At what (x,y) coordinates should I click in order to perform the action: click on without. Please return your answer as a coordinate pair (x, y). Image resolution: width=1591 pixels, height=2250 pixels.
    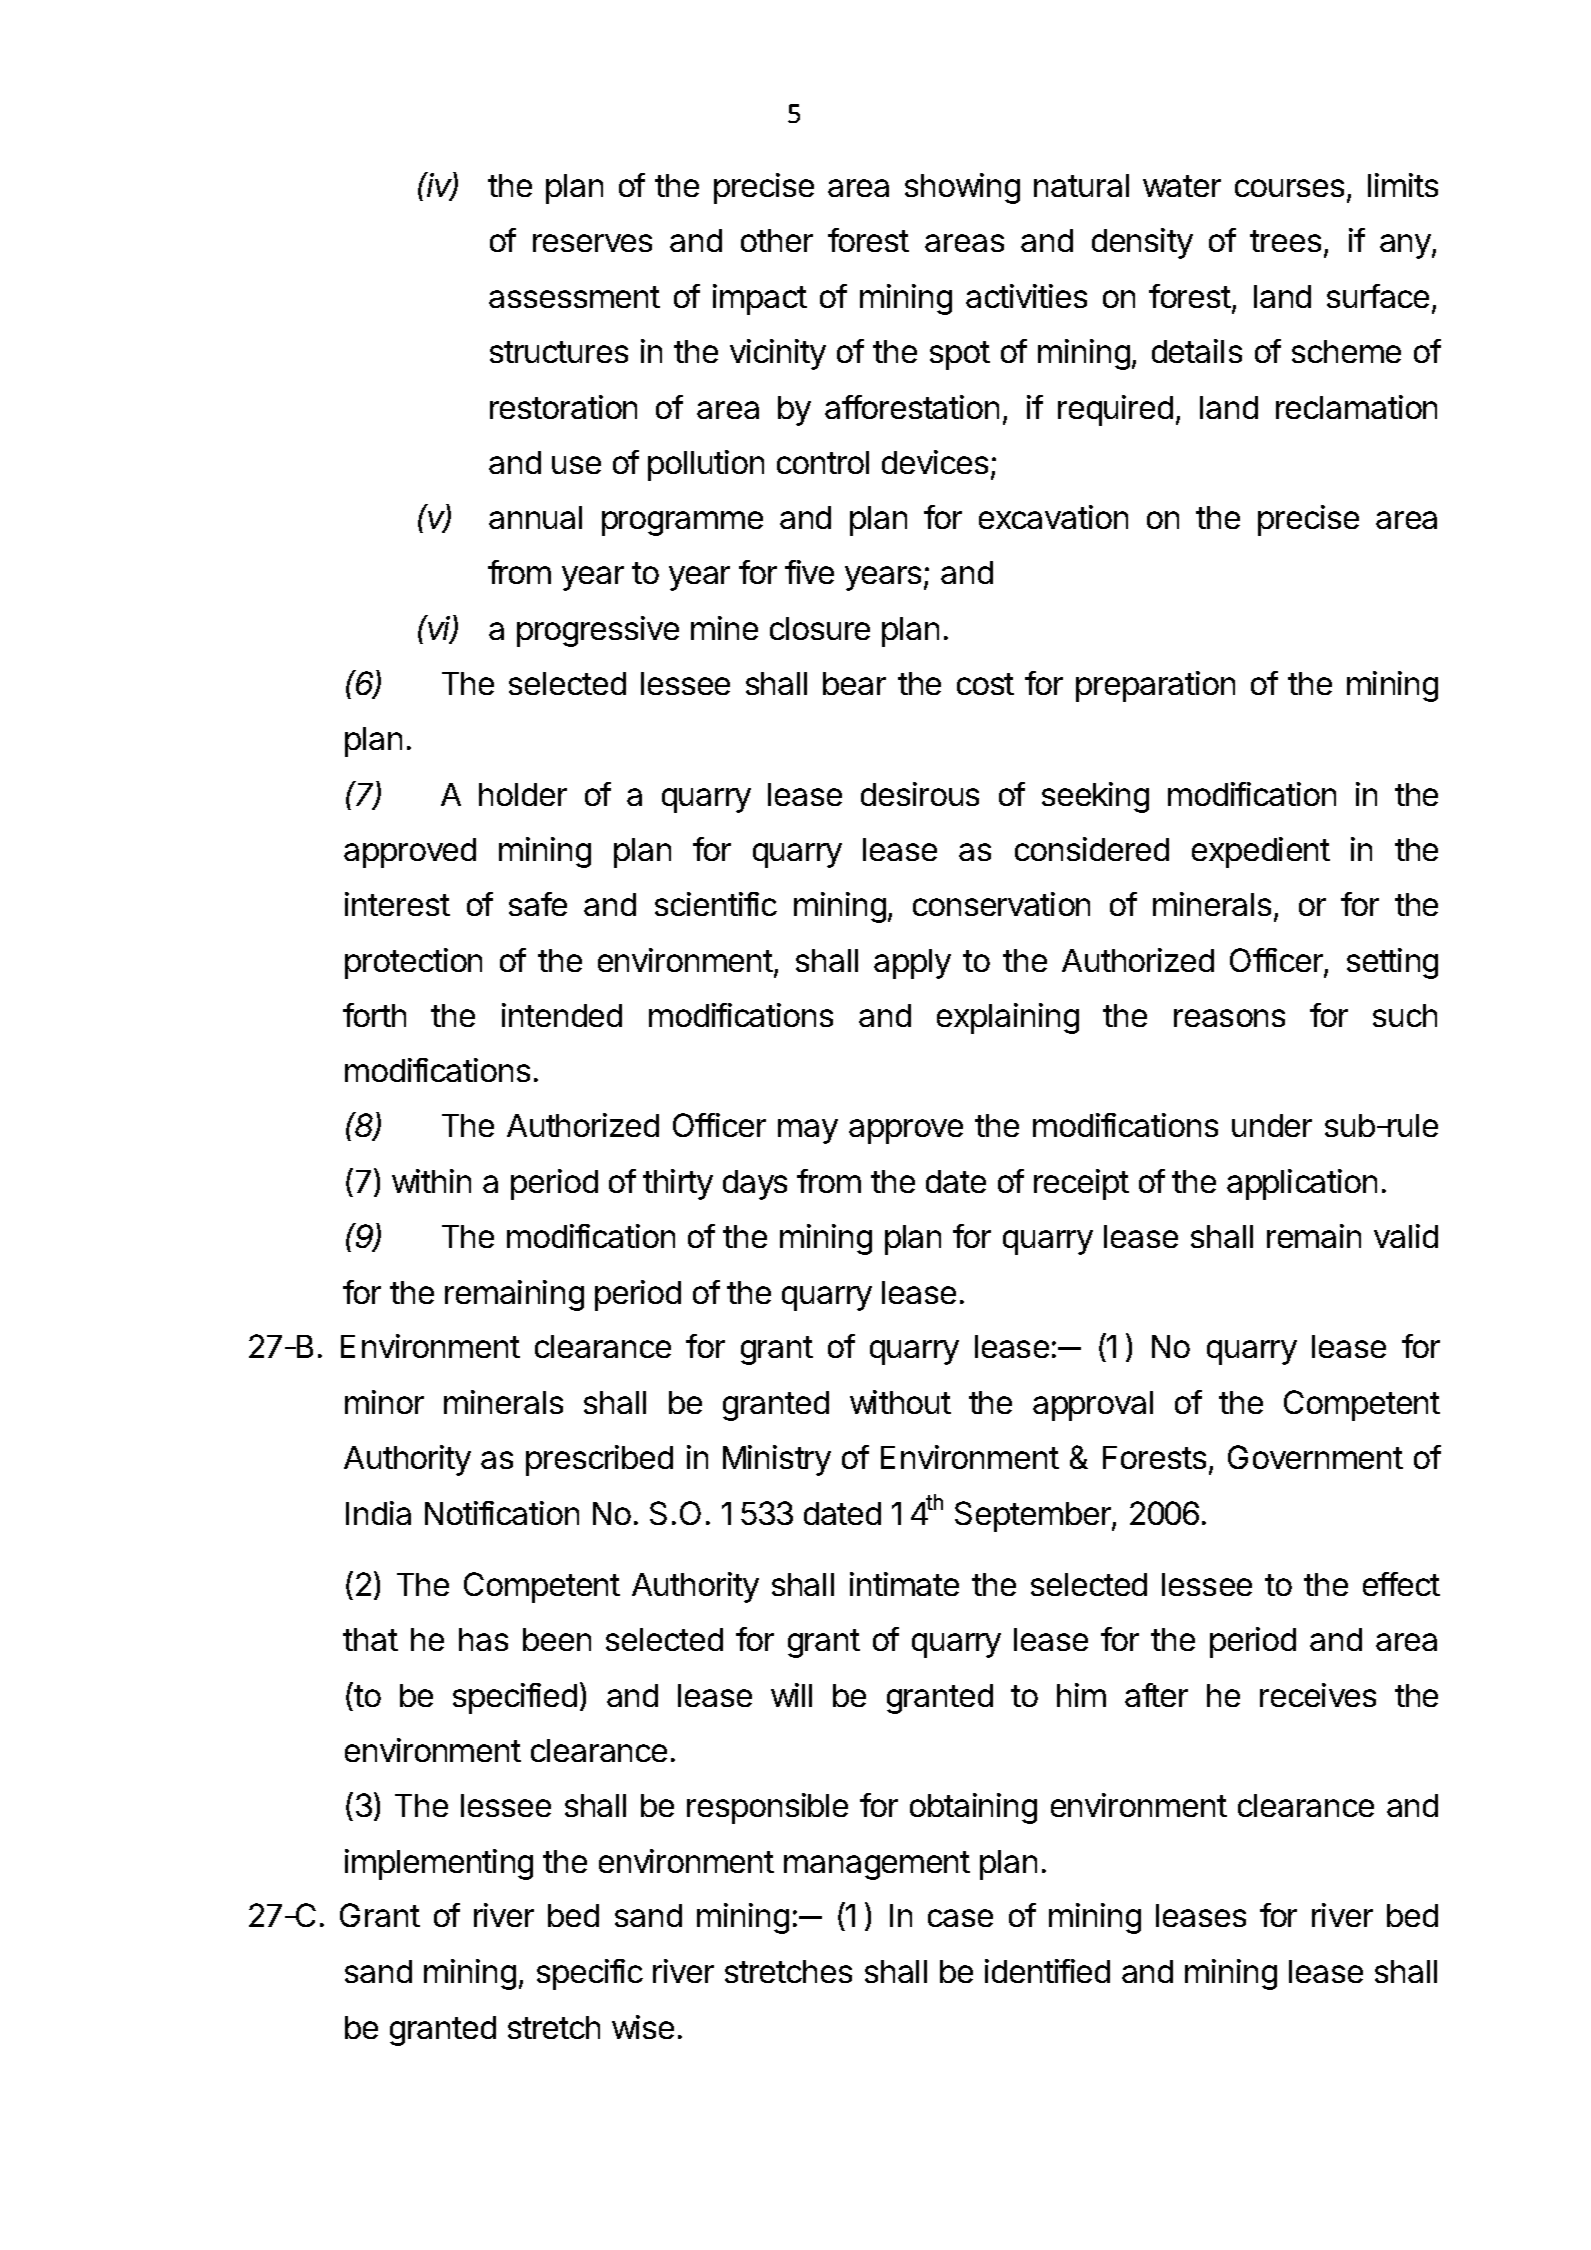
    Looking at the image, I should click on (900, 1402).
